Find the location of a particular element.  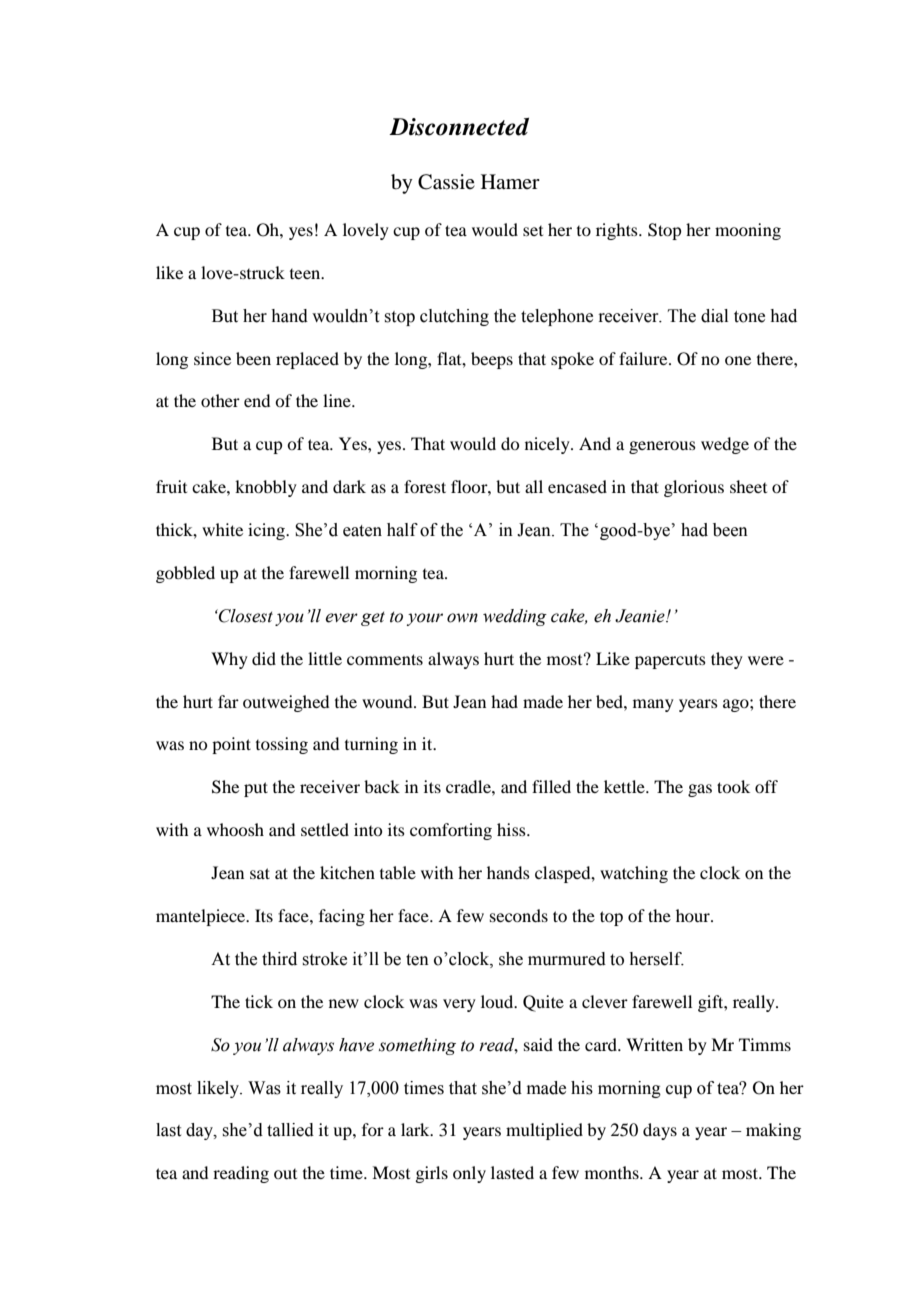

teen is located at coordinates (306, 274).
